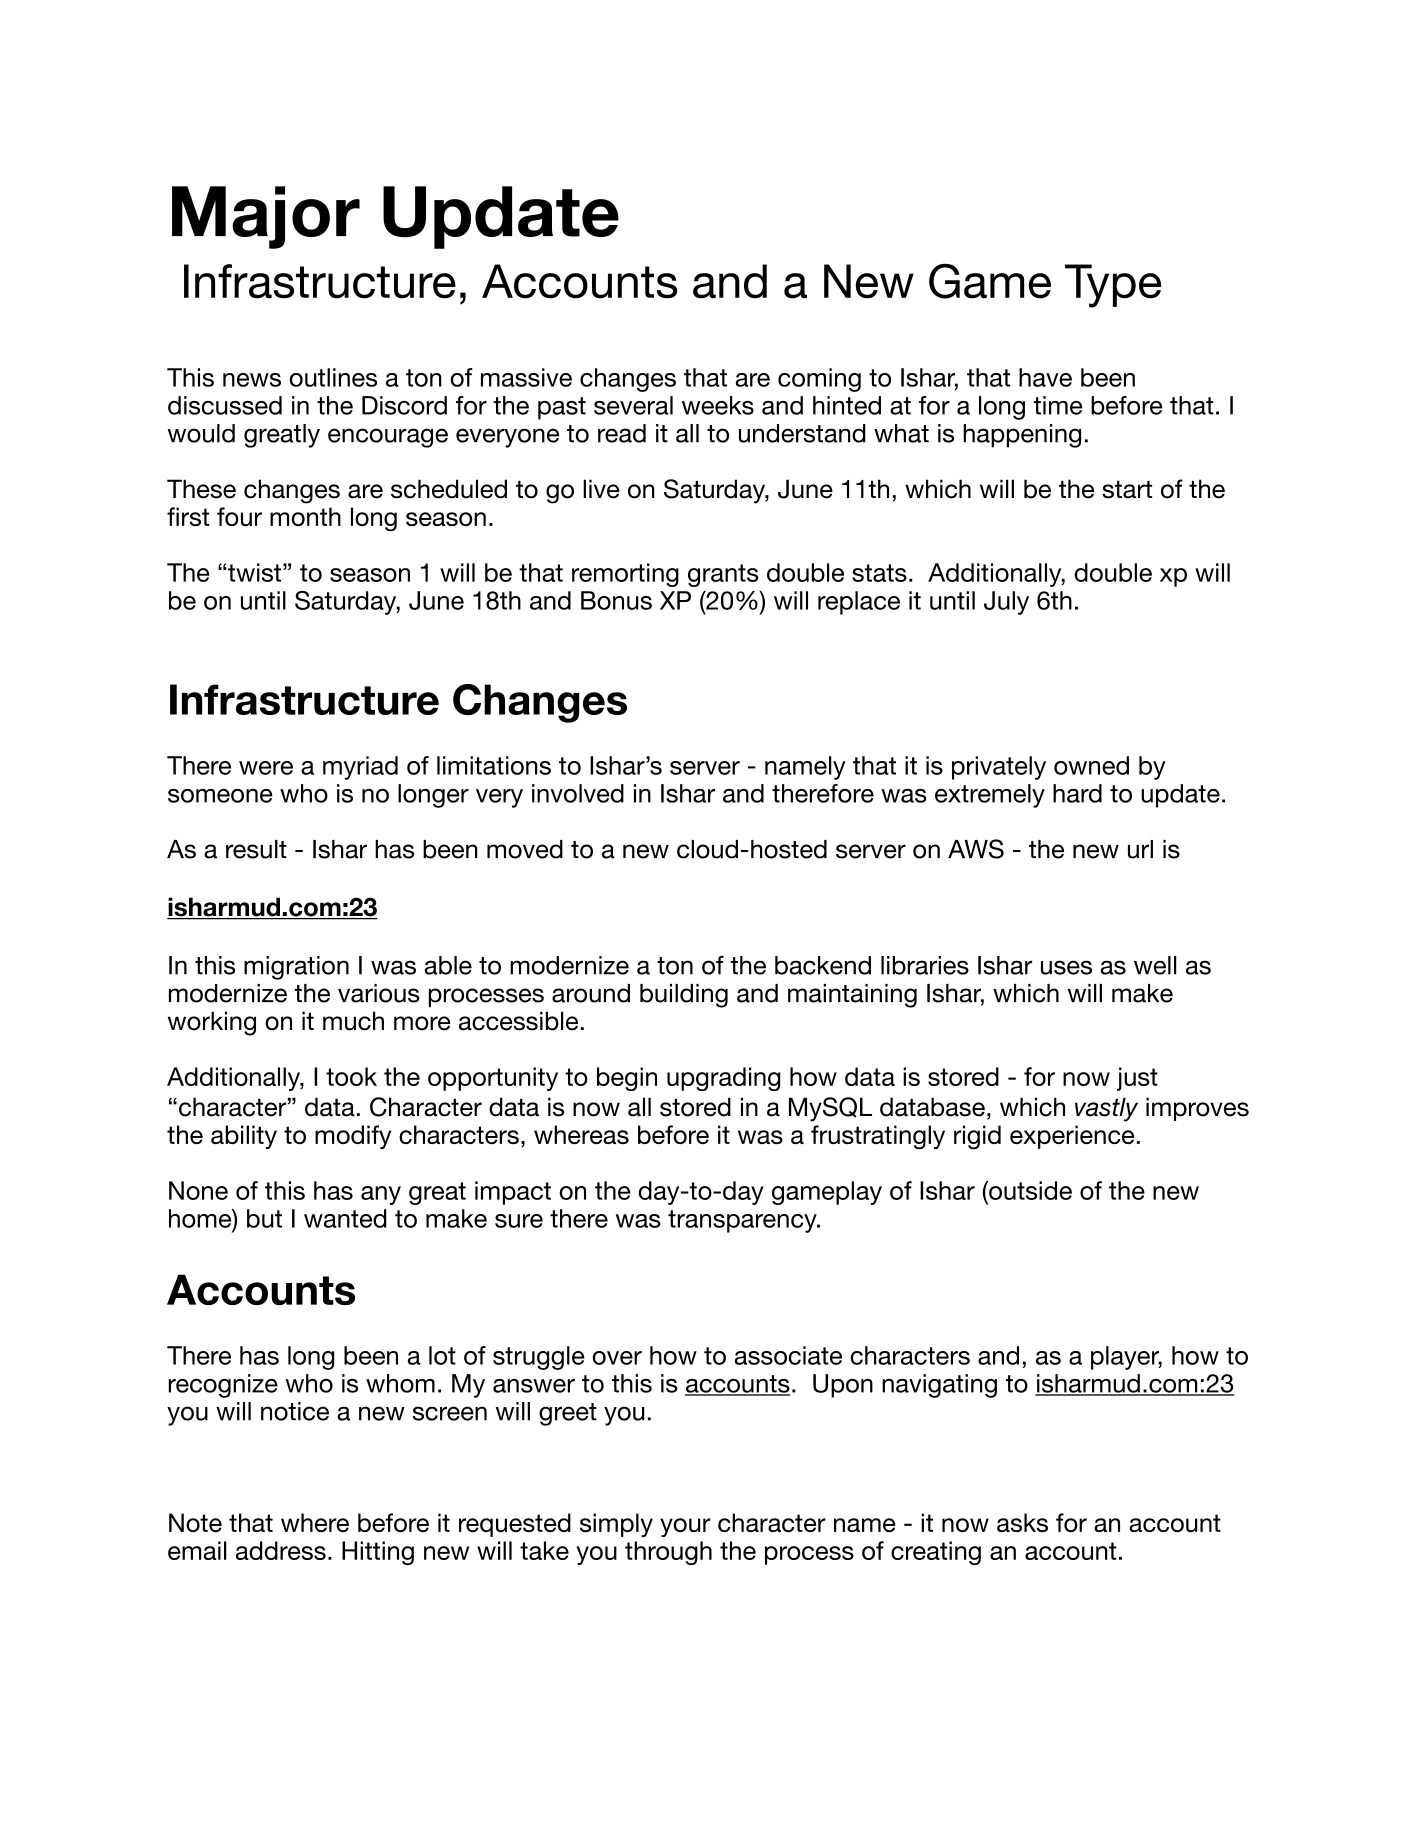  Describe the element at coordinates (1113, 286) in the screenshot. I see `Type` at that location.
